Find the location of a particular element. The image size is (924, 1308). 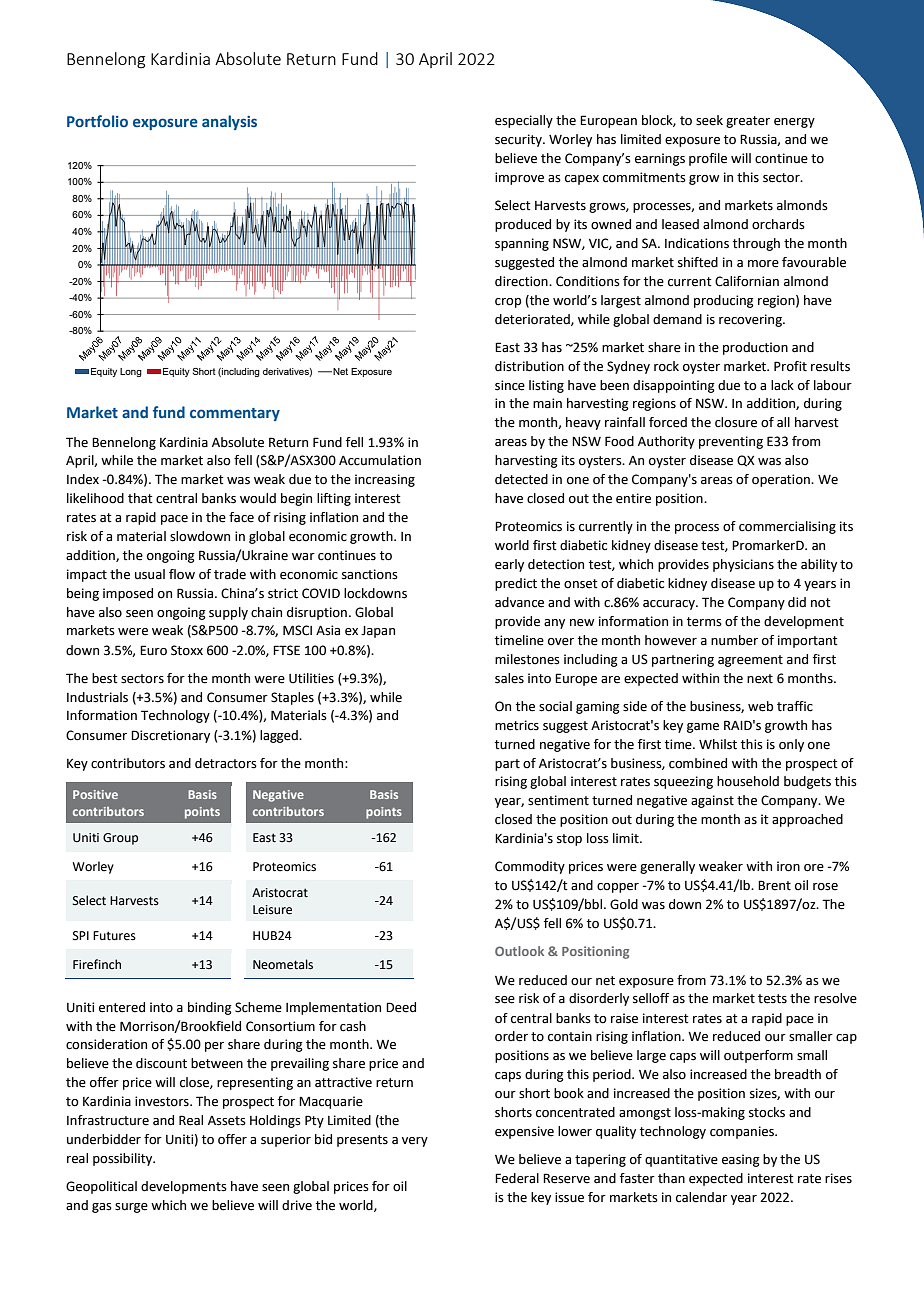

Federal is located at coordinates (517, 1178).
